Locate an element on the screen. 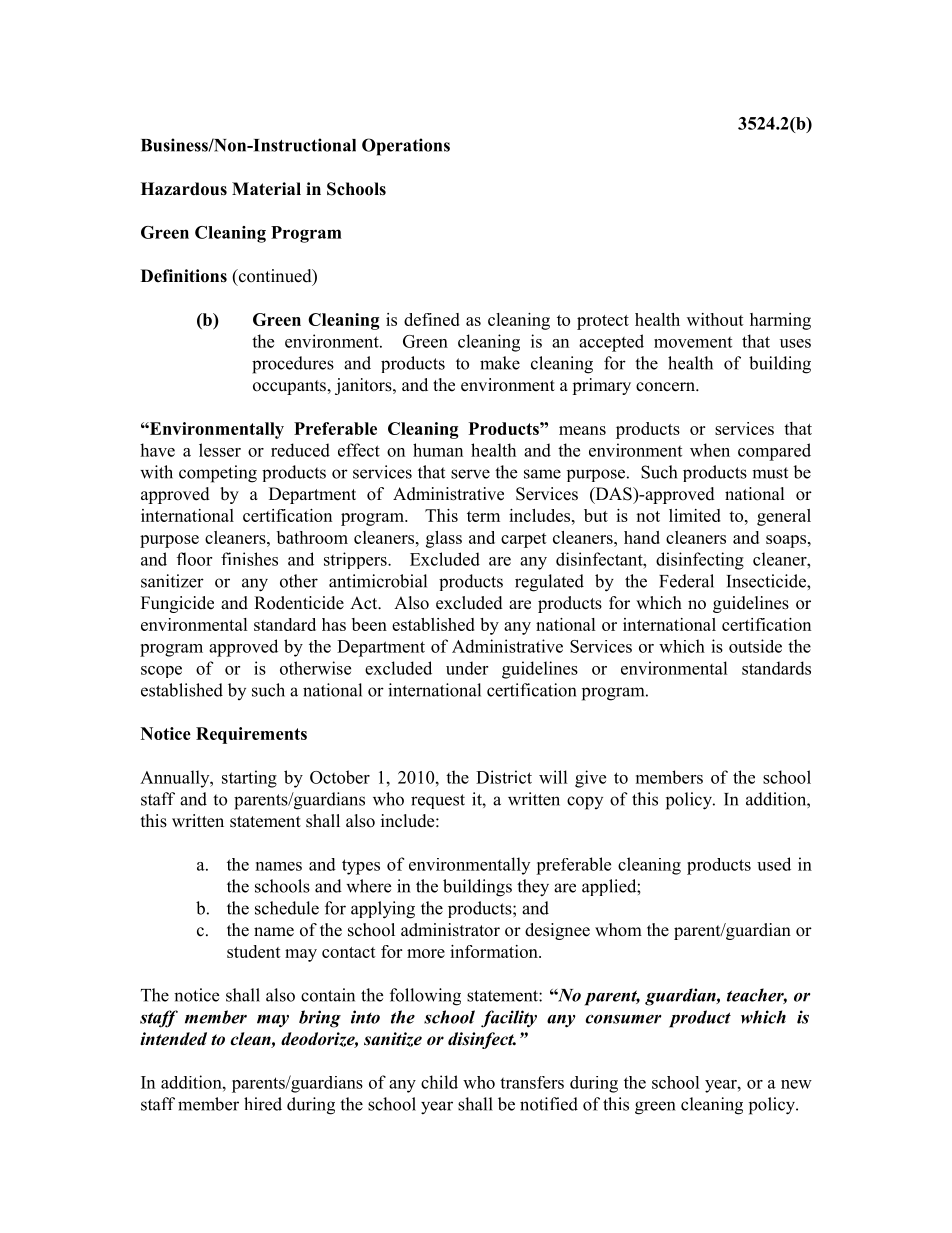 The image size is (952, 1233). hired is located at coordinates (263, 1104).
